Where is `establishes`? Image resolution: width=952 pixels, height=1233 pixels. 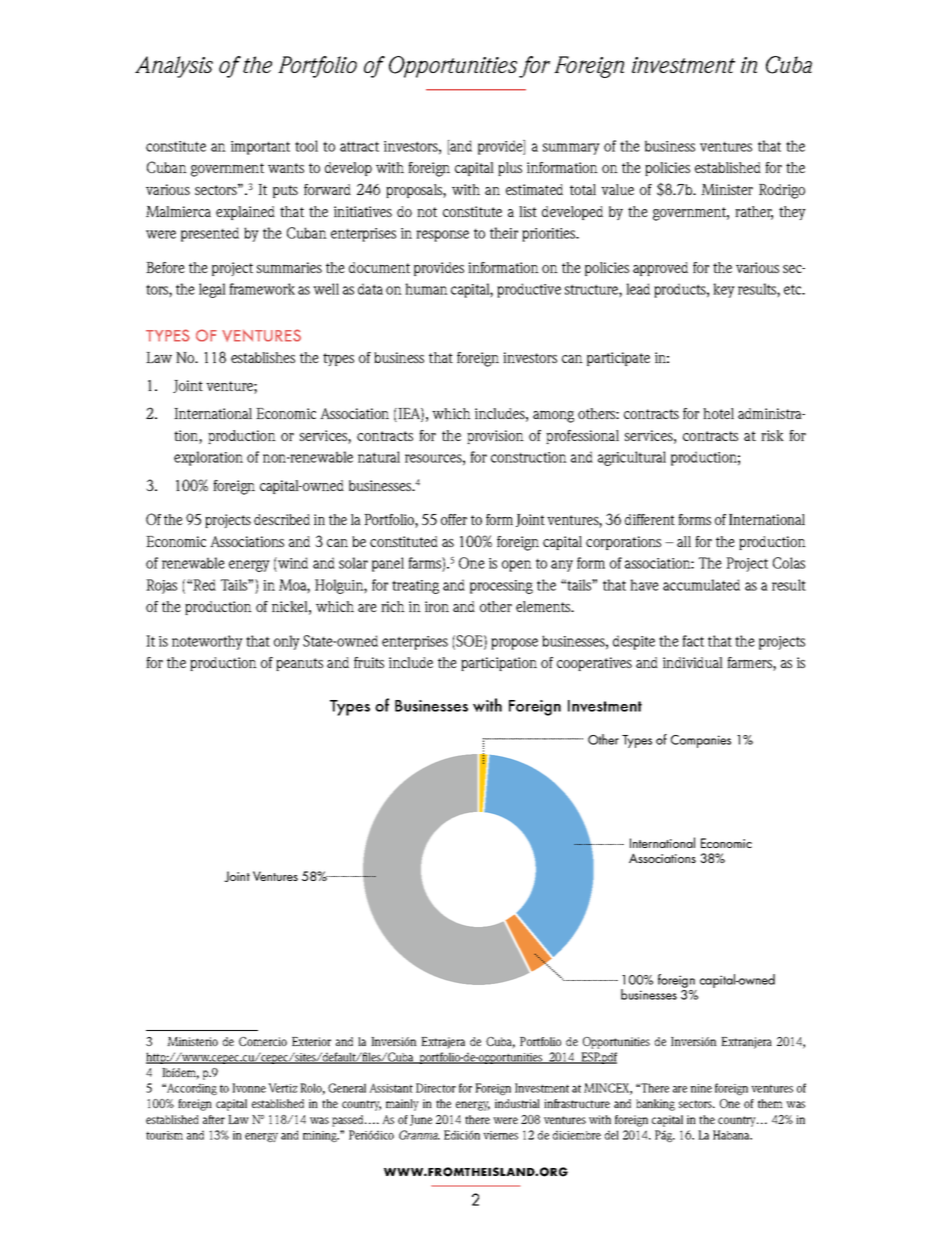
establishes is located at coordinates (263, 357).
